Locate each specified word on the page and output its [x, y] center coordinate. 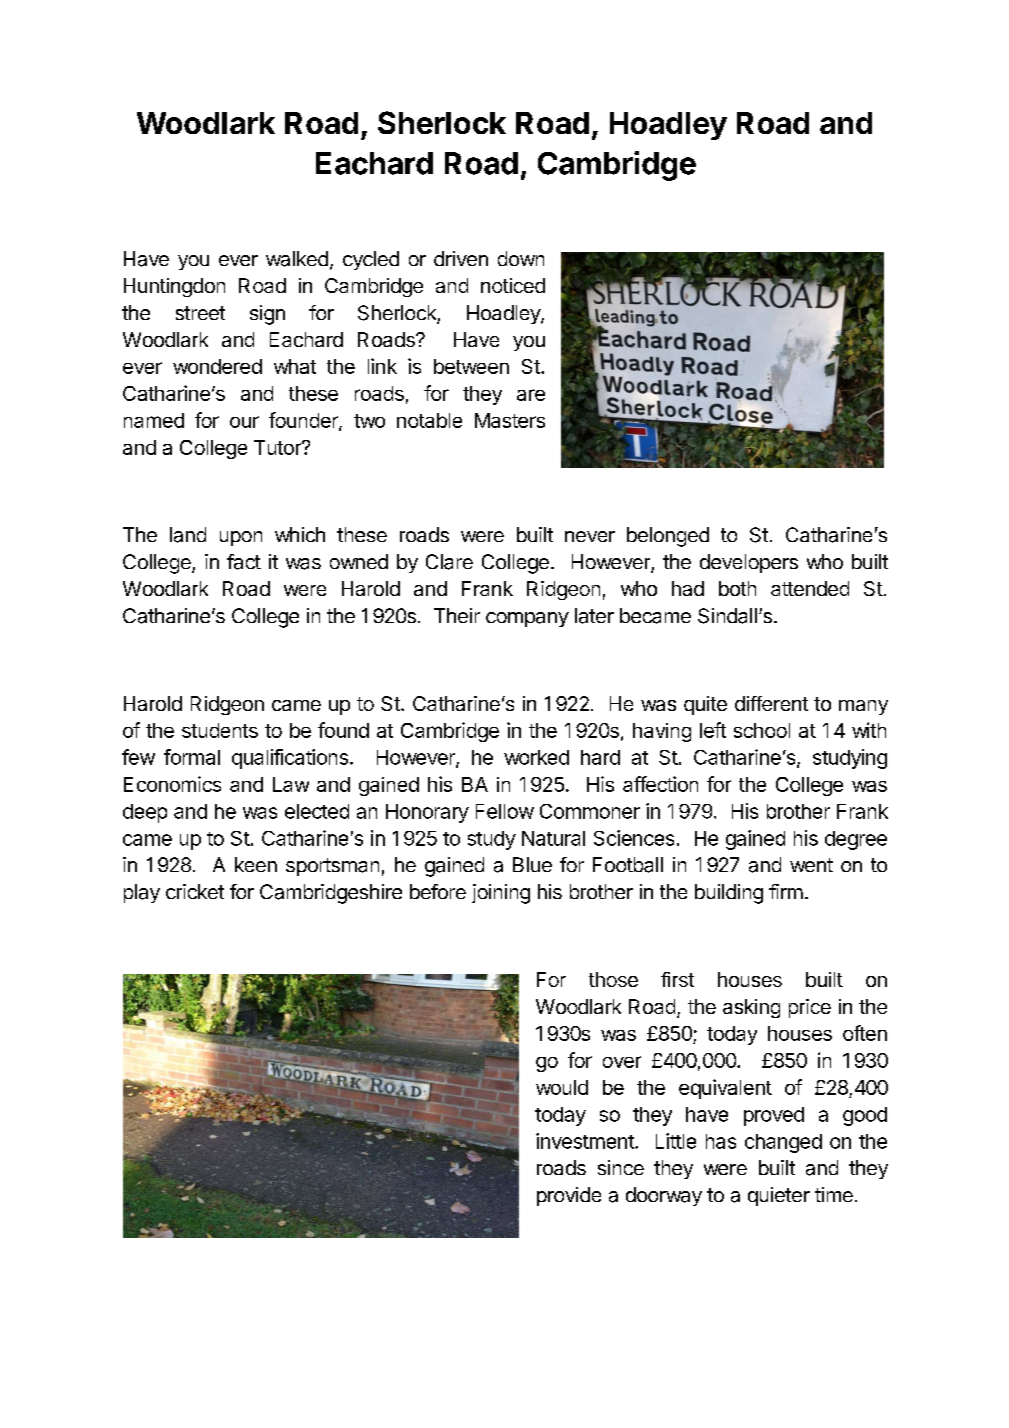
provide [569, 1196]
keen [256, 864]
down [521, 258]
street [200, 313]
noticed [513, 285]
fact [244, 562]
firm [786, 891]
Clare [449, 562]
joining [501, 894]
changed [783, 1143]
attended [810, 588]
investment [586, 1141]
